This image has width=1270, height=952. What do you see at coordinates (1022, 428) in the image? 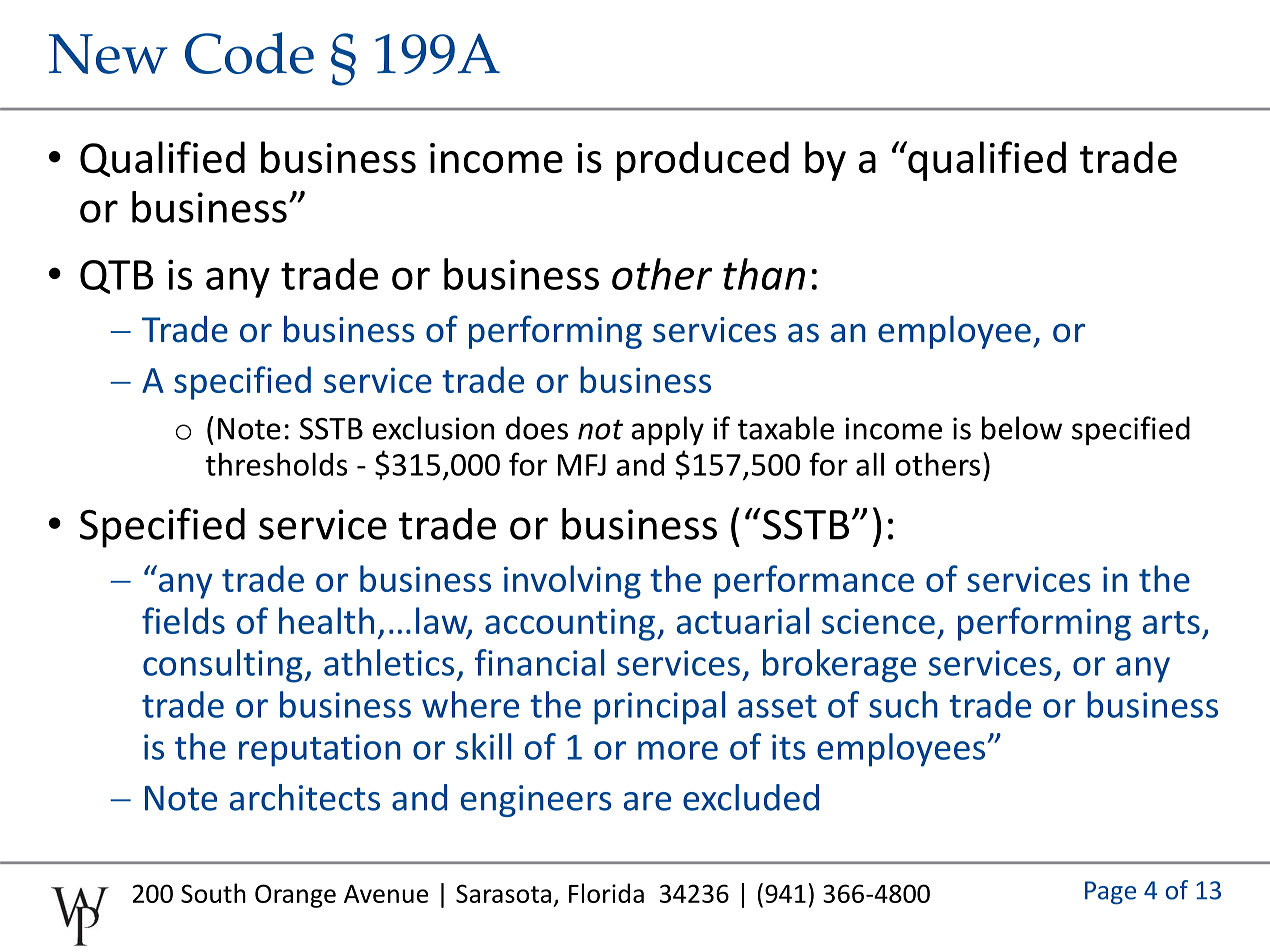
I see `below` at bounding box center [1022, 428].
